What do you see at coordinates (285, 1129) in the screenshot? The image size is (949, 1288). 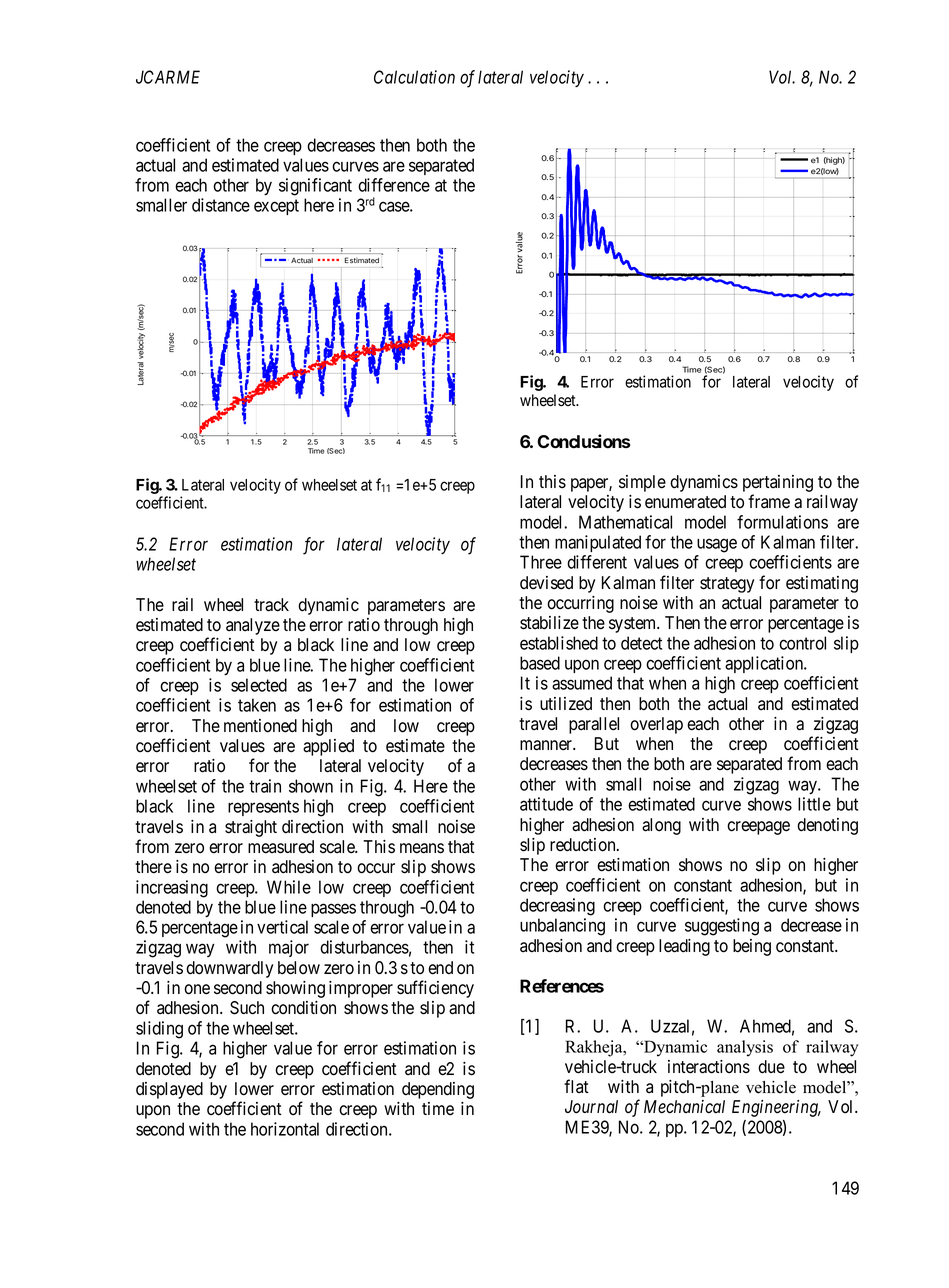 I see `horizontal` at bounding box center [285, 1129].
